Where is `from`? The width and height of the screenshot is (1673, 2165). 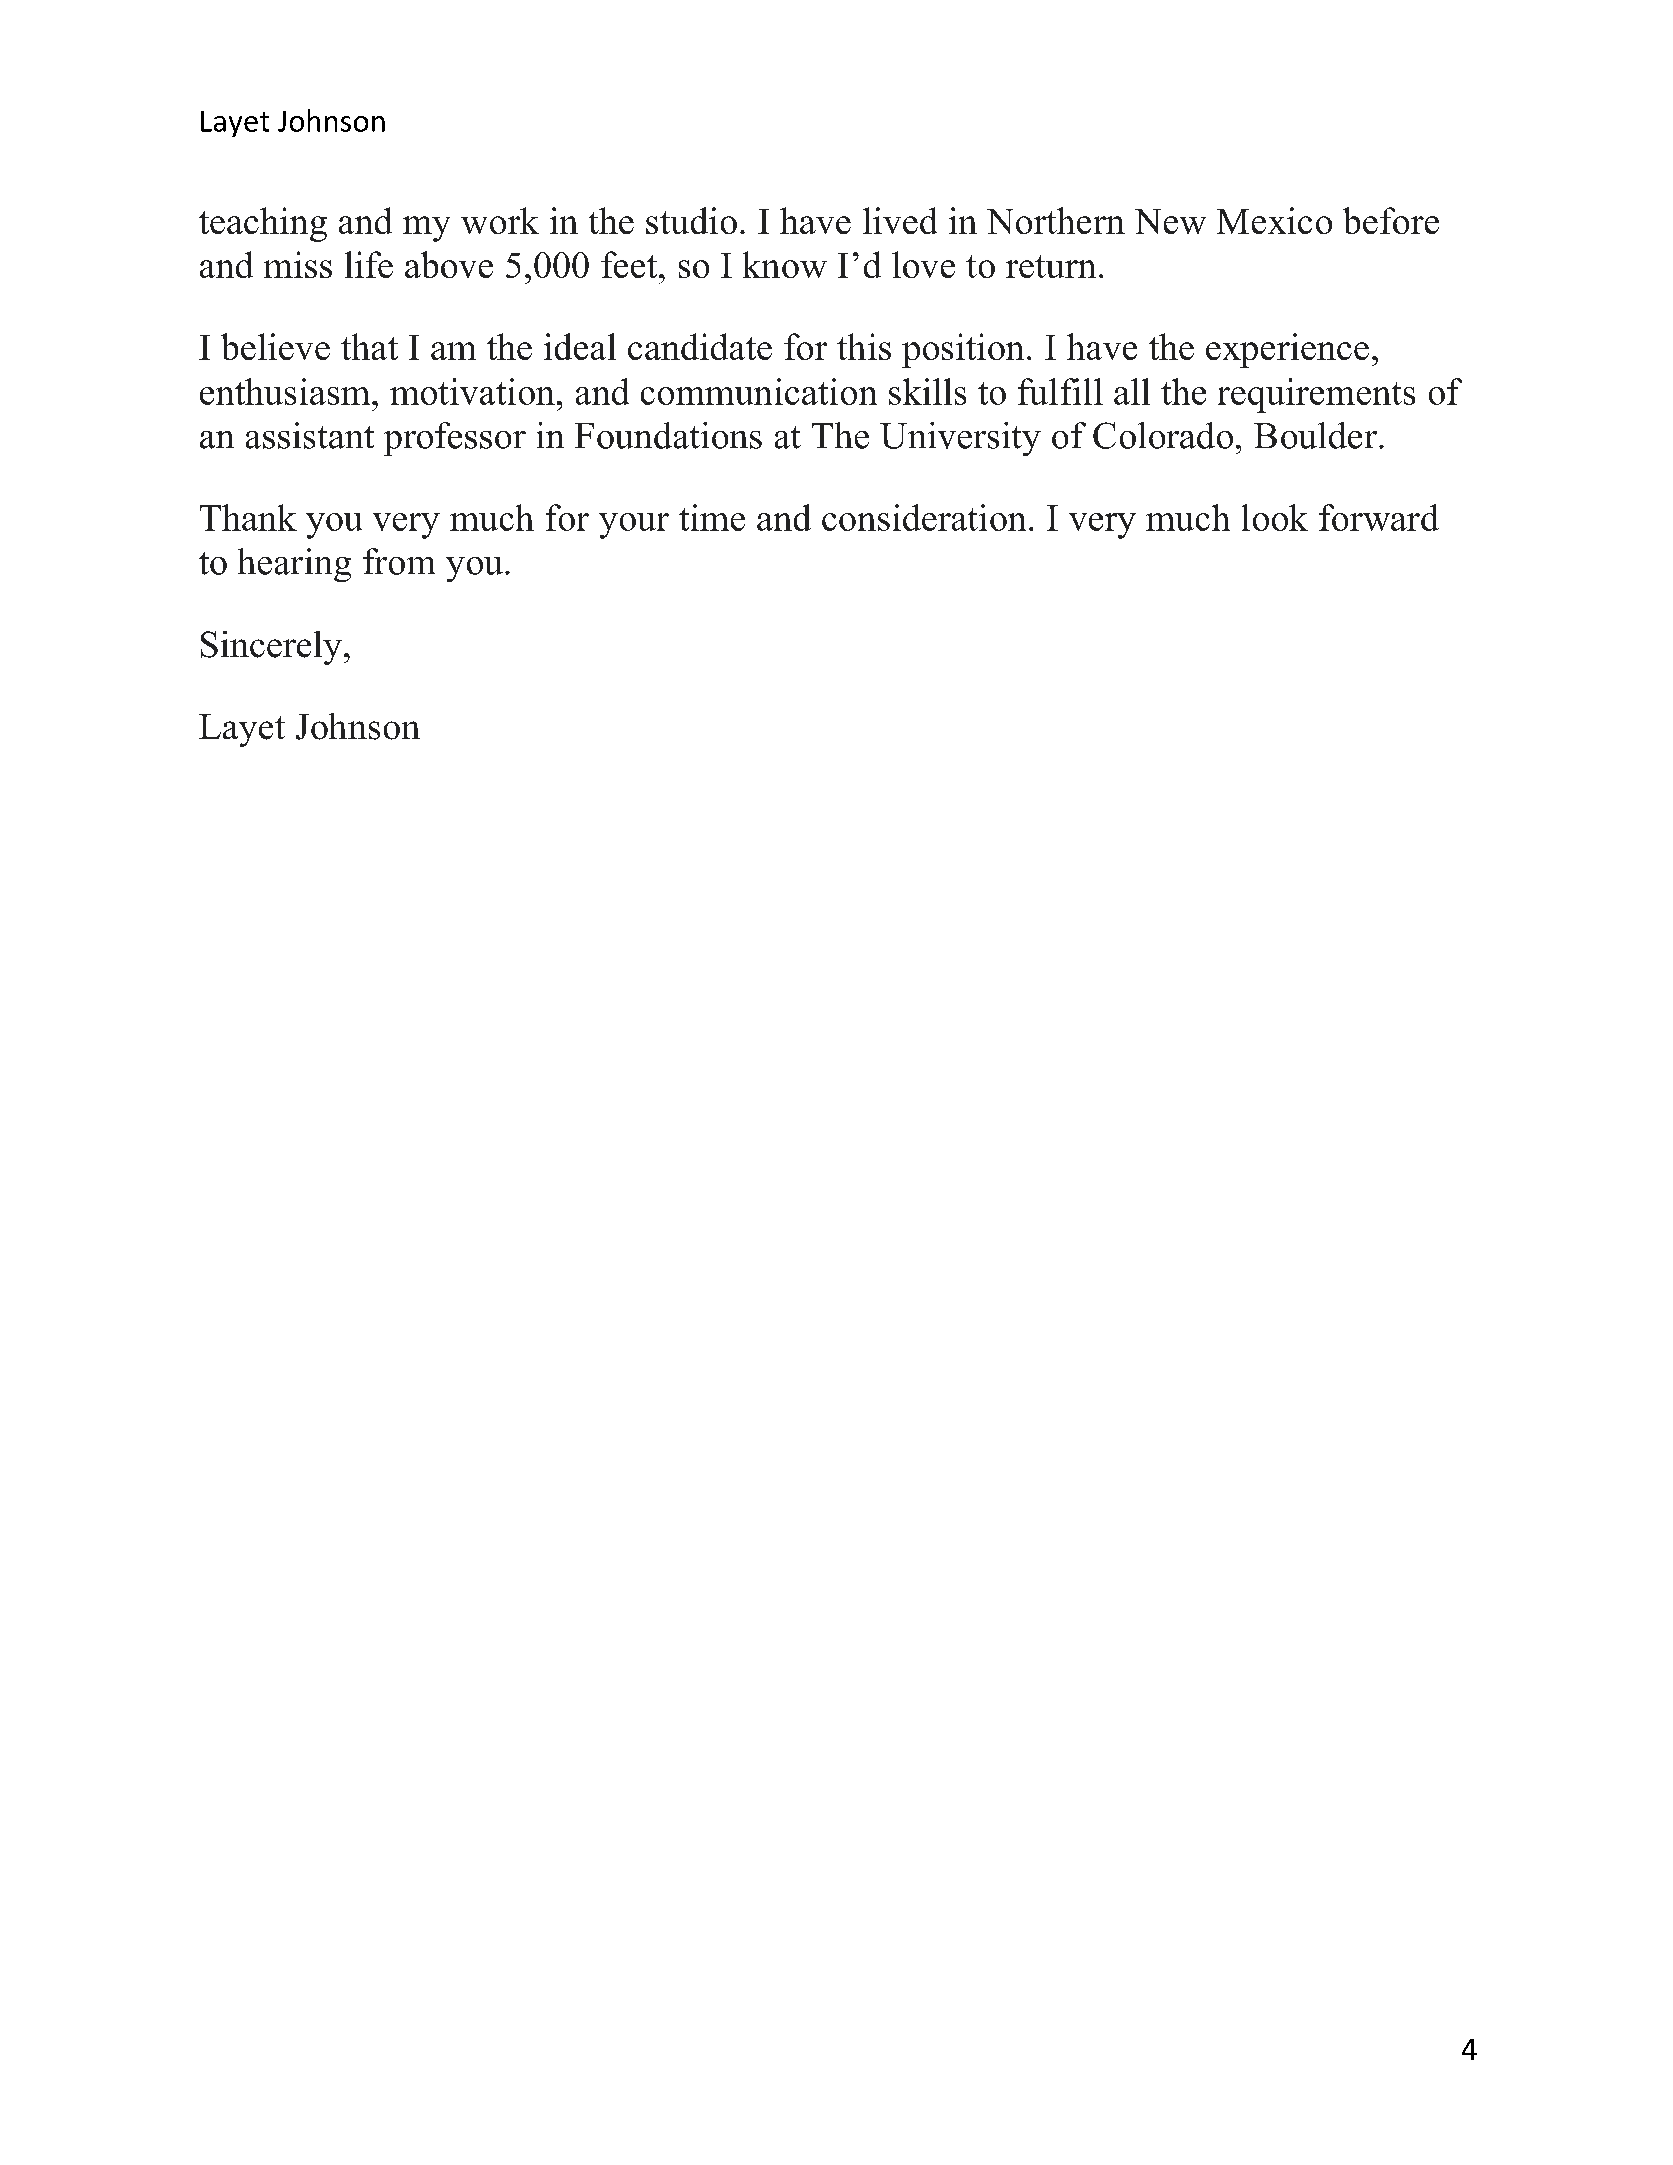
from is located at coordinates (399, 561).
